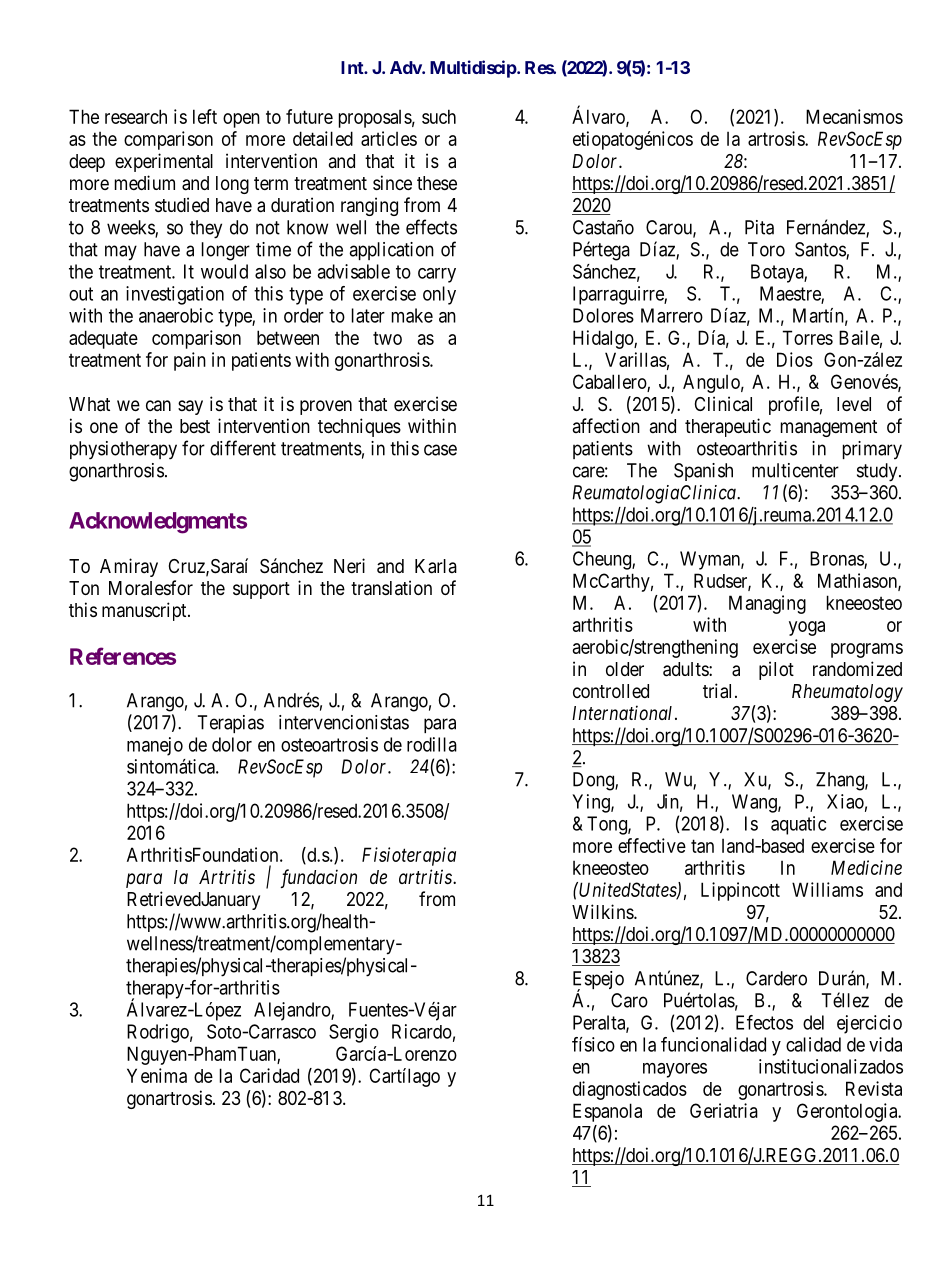 This screenshot has height=1268, width=952. What do you see at coordinates (354, 1033) in the screenshot?
I see `Sergio` at bounding box center [354, 1033].
